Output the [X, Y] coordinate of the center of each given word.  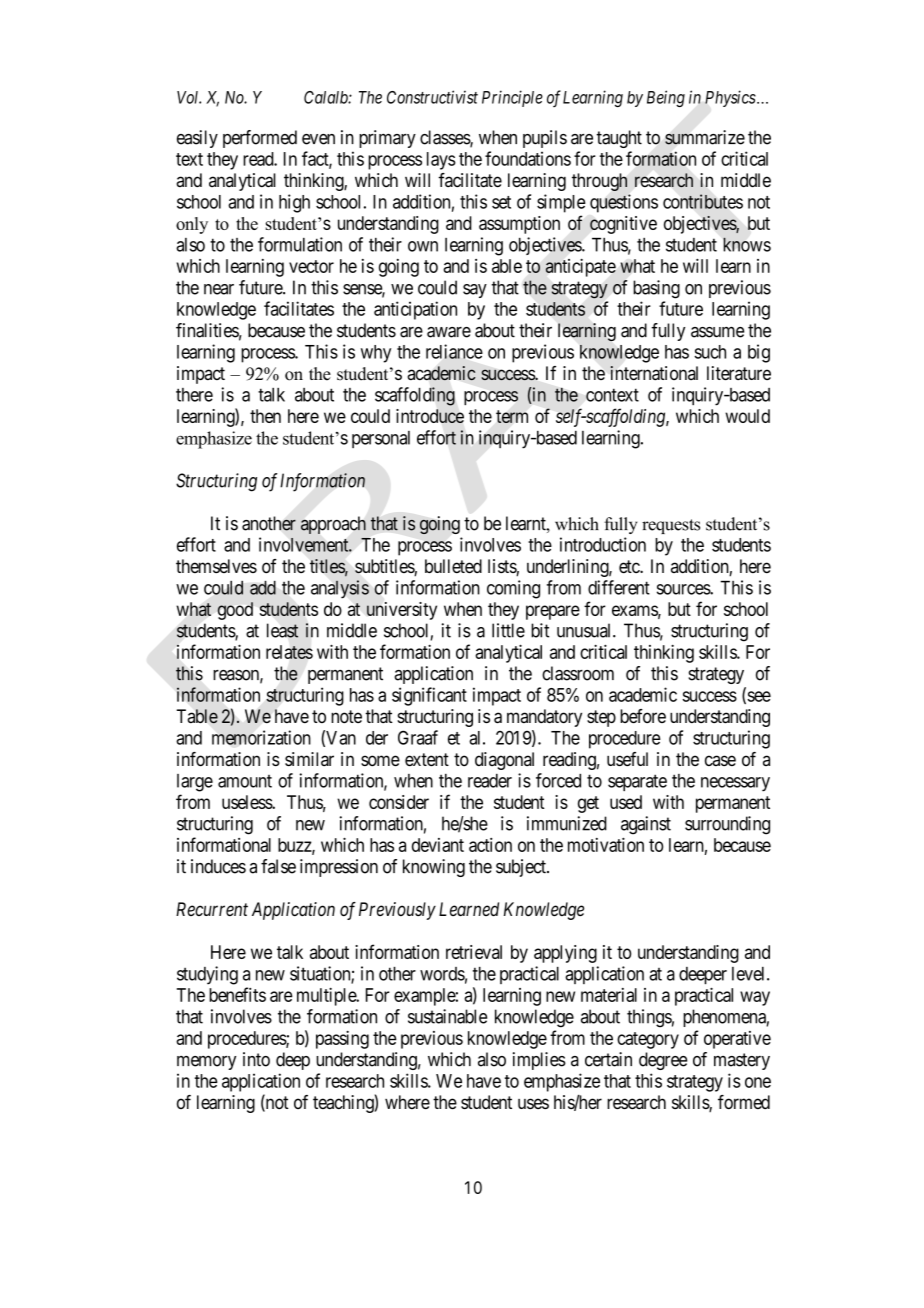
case [720, 760]
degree [663, 1061]
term [512, 416]
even [318, 139]
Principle [512, 98]
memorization [261, 737]
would [747, 416]
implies [539, 1061]
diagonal [504, 761]
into [256, 1059]
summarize [705, 137]
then [265, 416]
